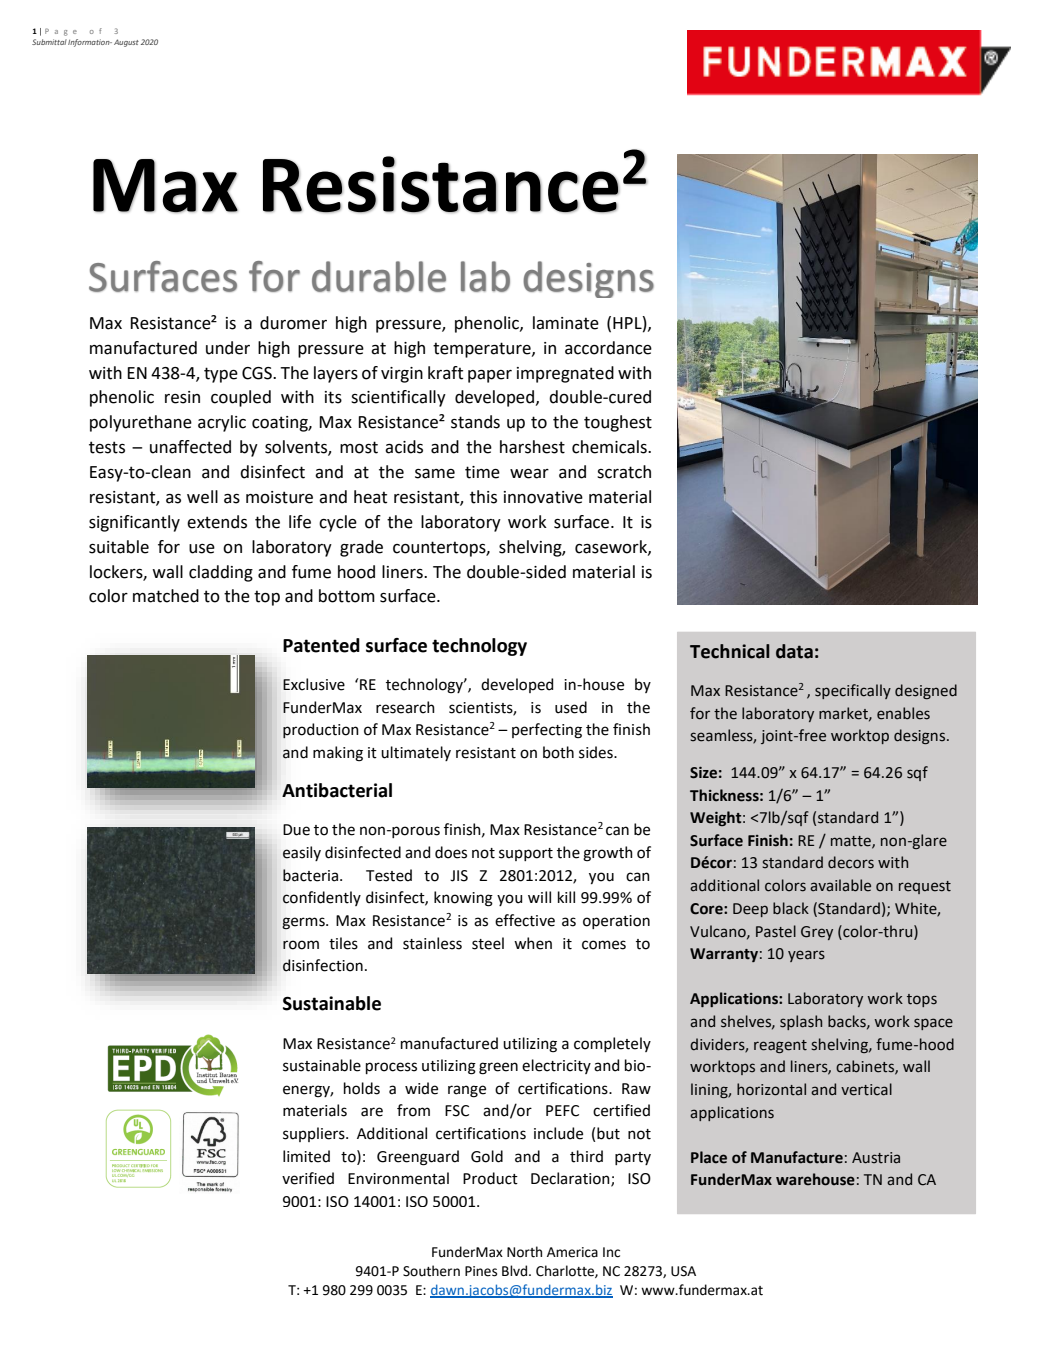 Image resolution: width=1052 pixels, height=1361 pixels. Describe the element at coordinates (903, 713) in the screenshot. I see `enables` at that location.
